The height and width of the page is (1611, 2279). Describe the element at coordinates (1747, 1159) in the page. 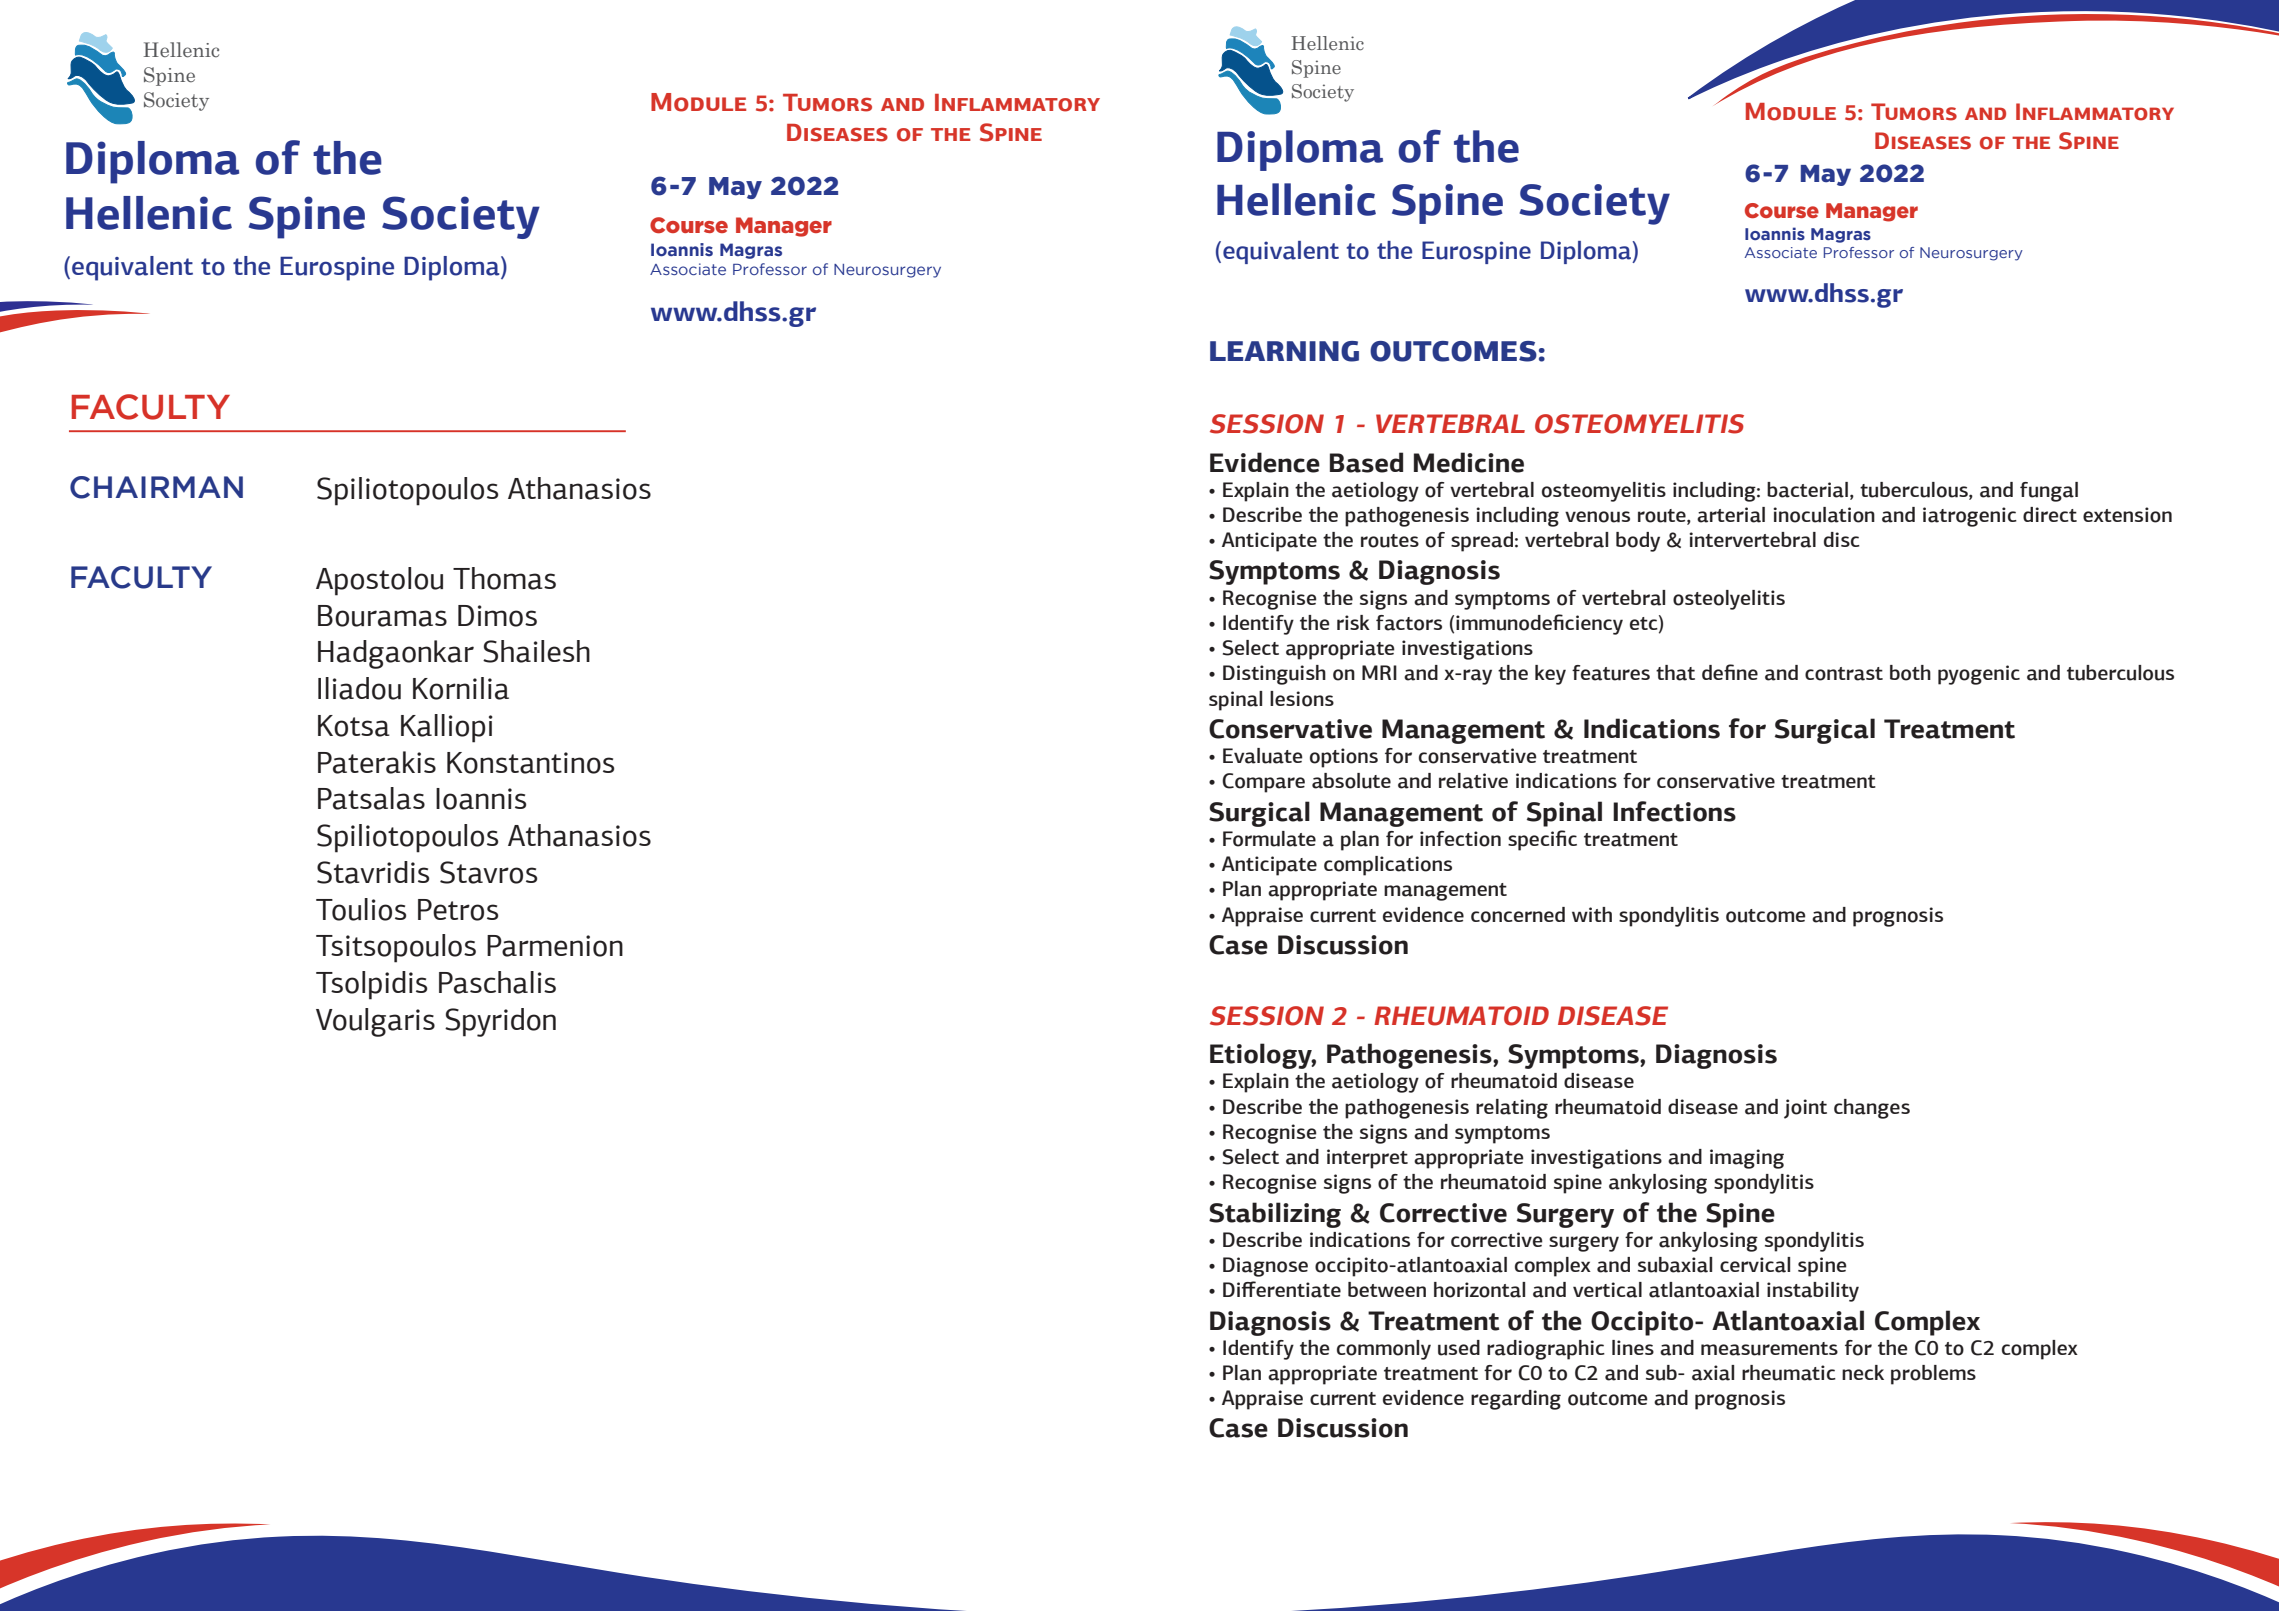

I see `imaging` at that location.
